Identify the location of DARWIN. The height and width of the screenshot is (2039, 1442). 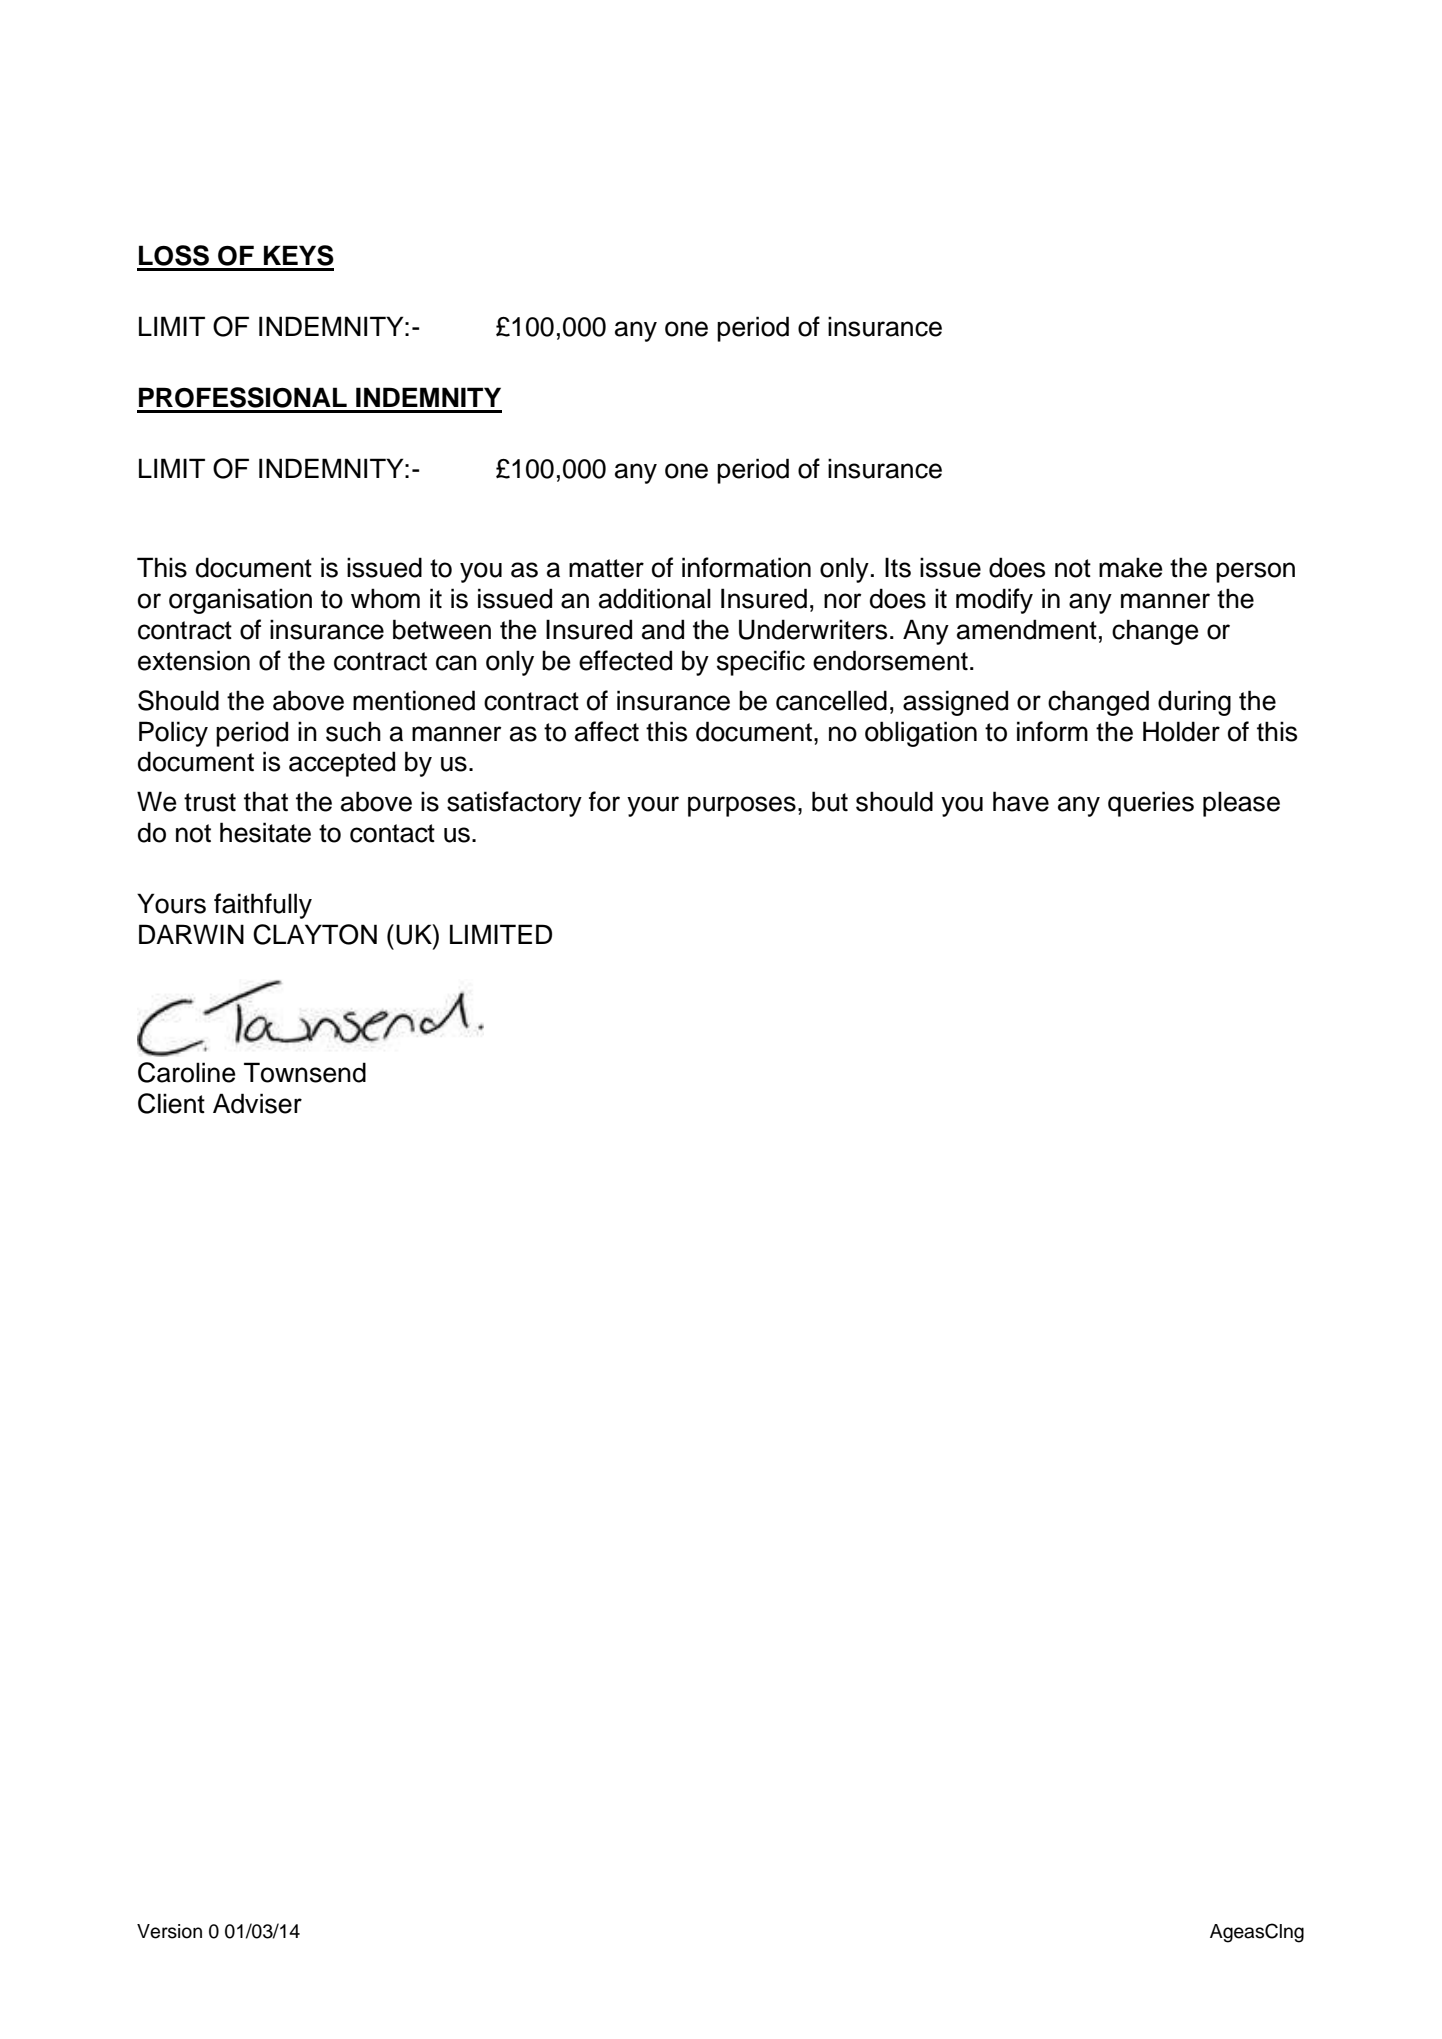
(191, 934).
